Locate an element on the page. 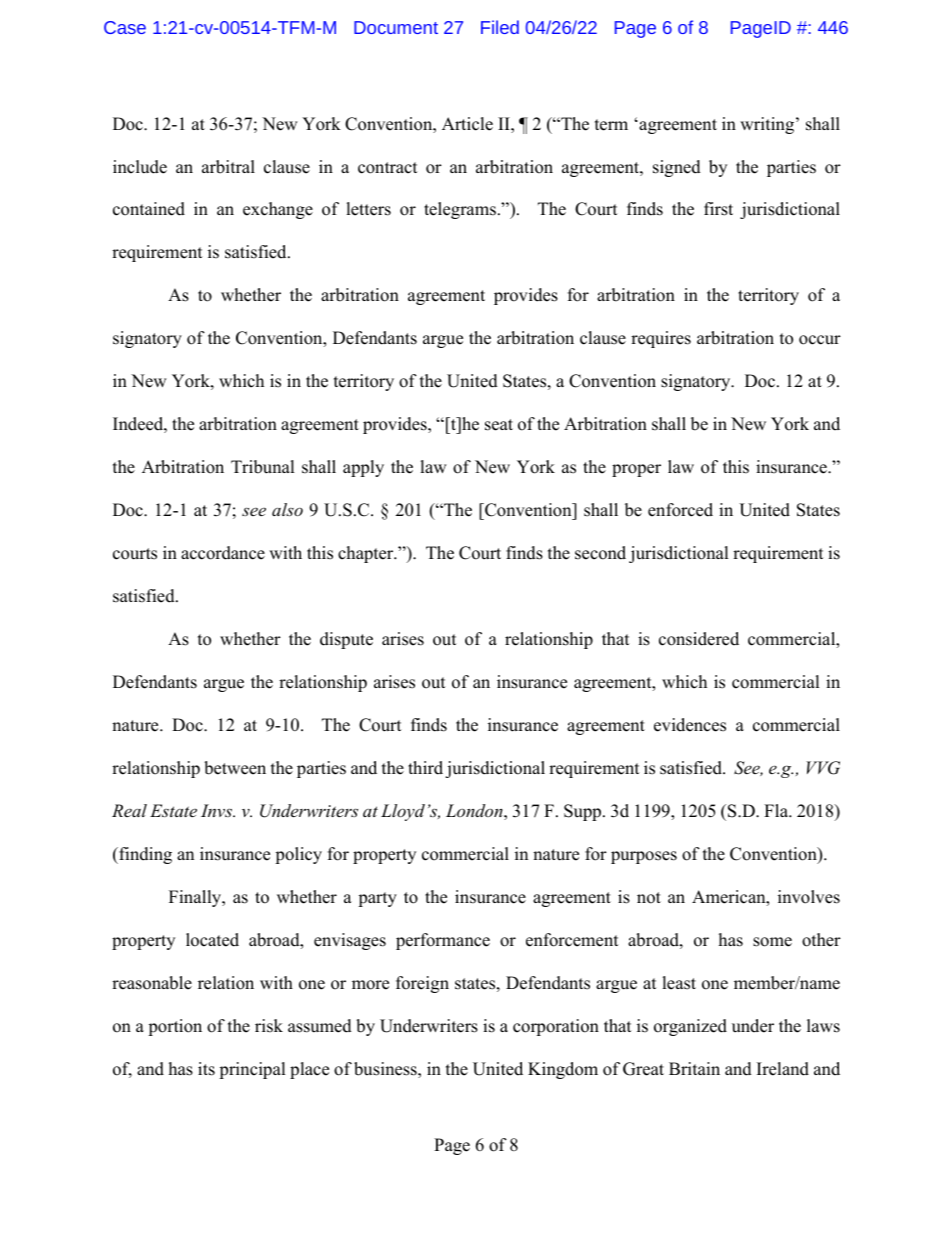 This image has height=1233, width=952. Filed is located at coordinates (500, 27).
